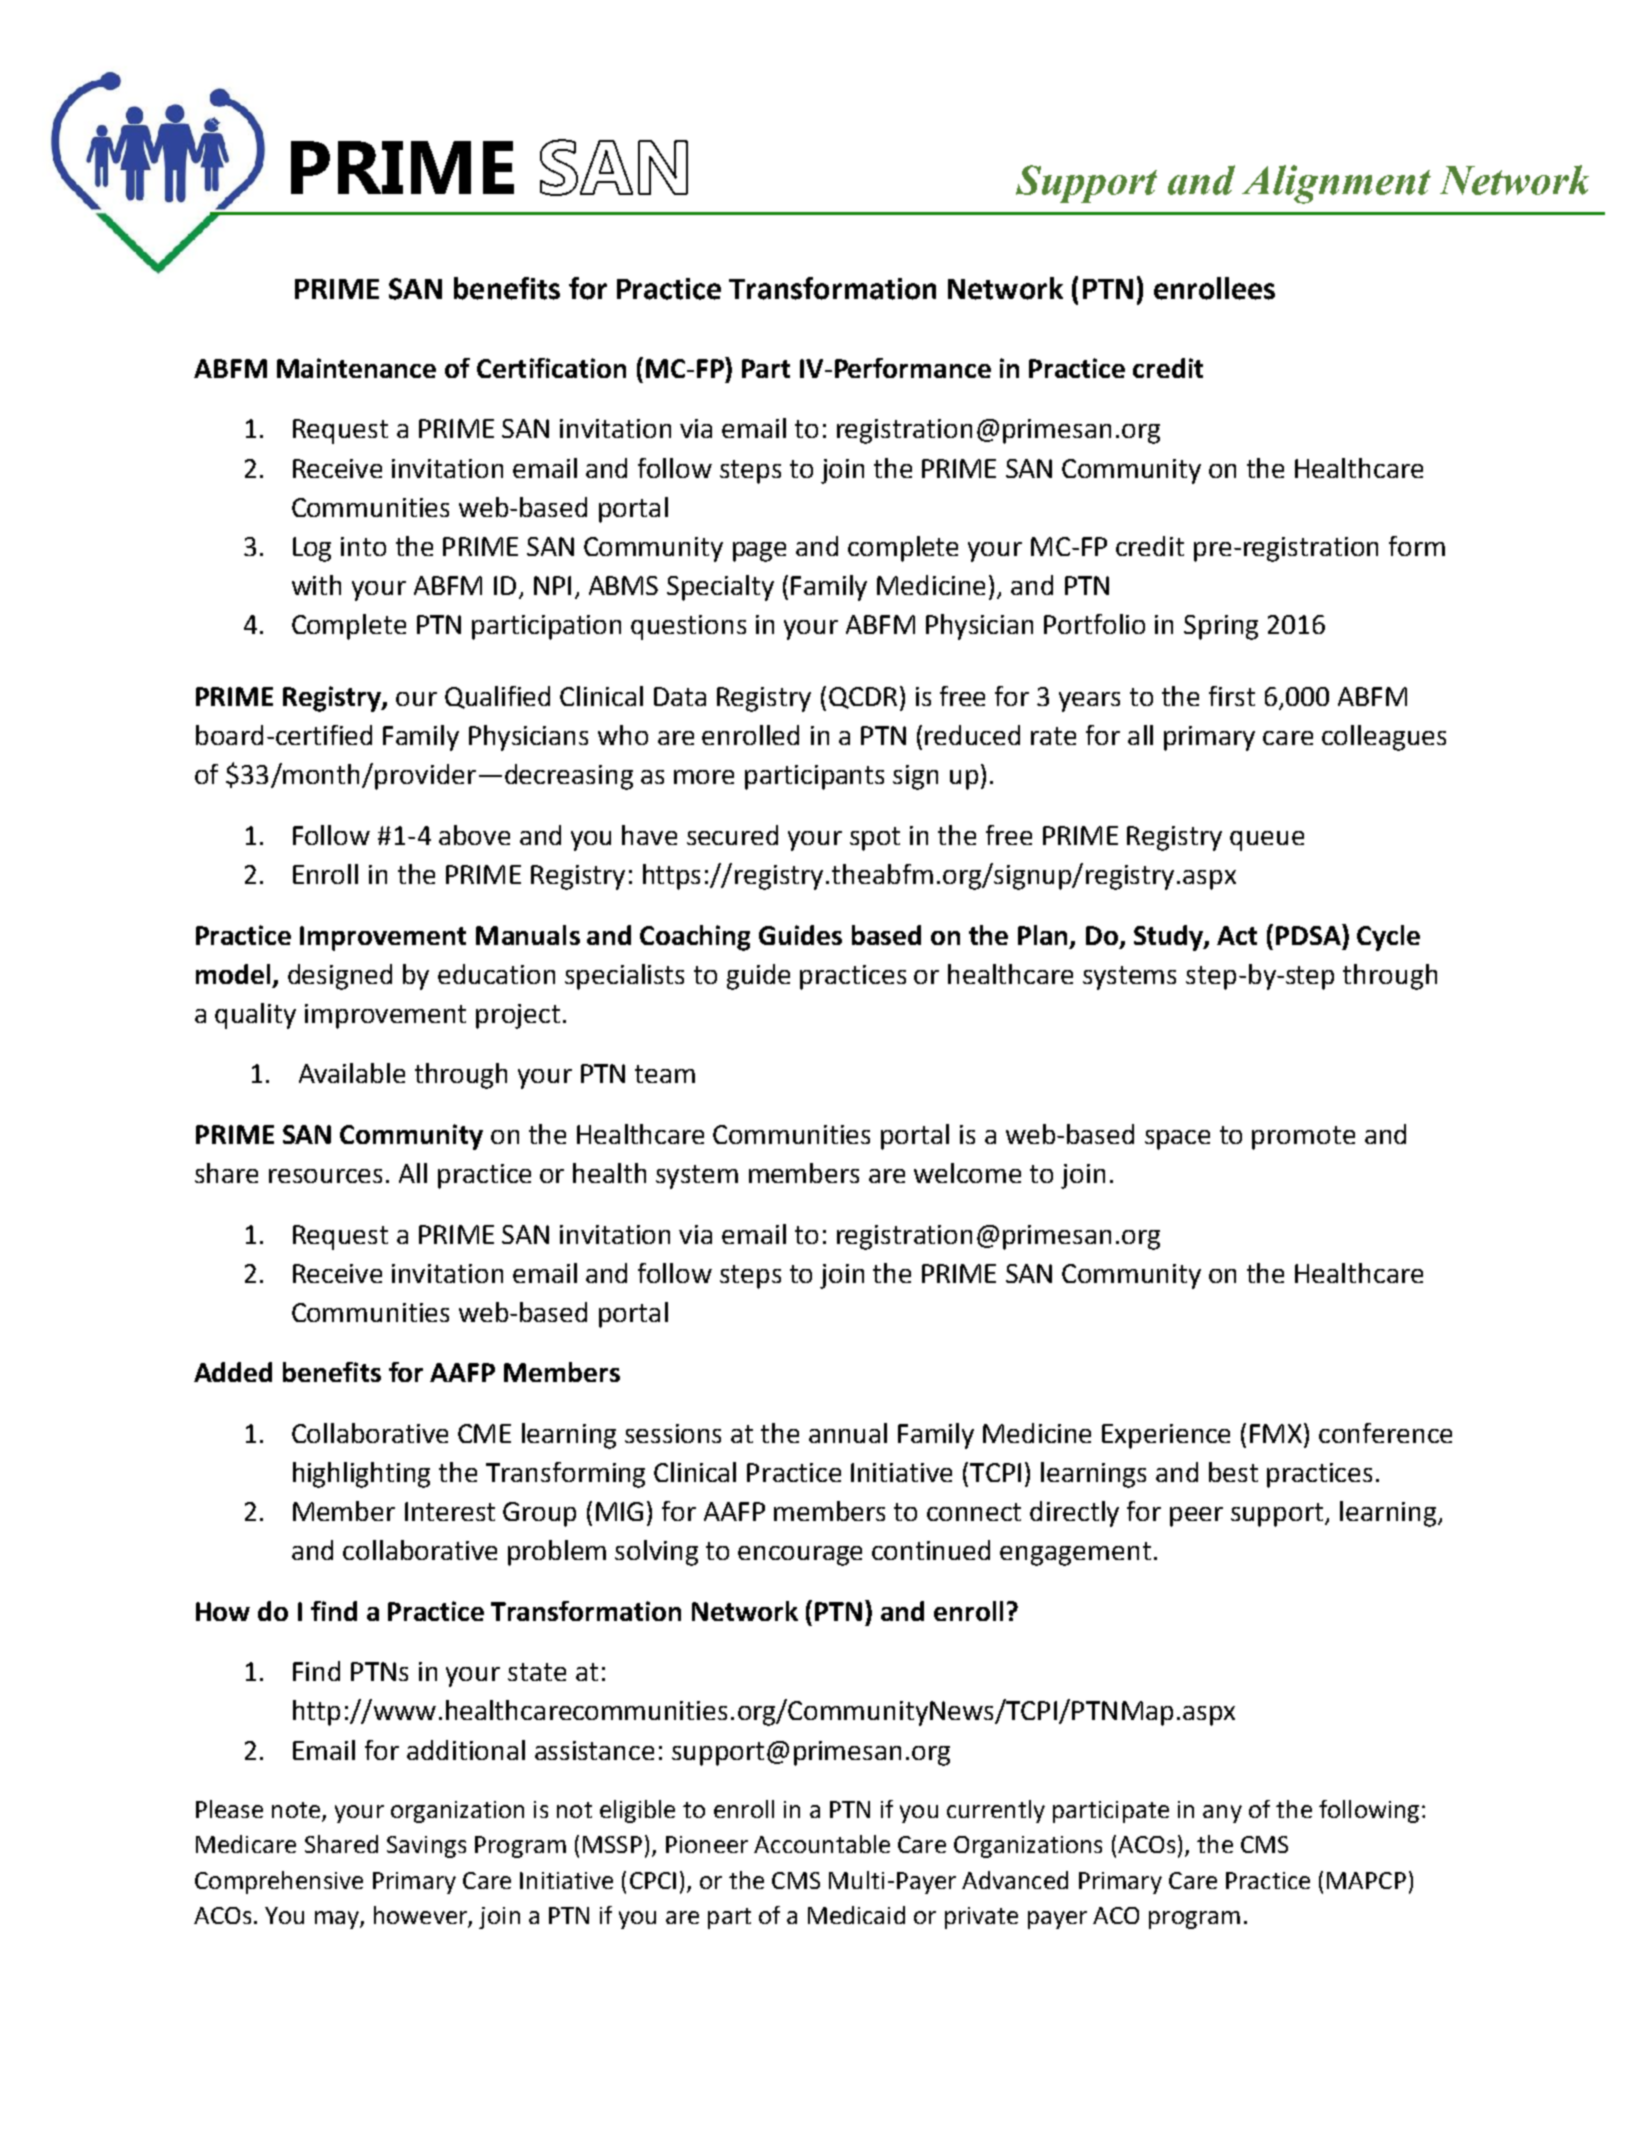 This document has height=2134, width=1649. Describe the element at coordinates (875, 839) in the document. I see `spot` at that location.
